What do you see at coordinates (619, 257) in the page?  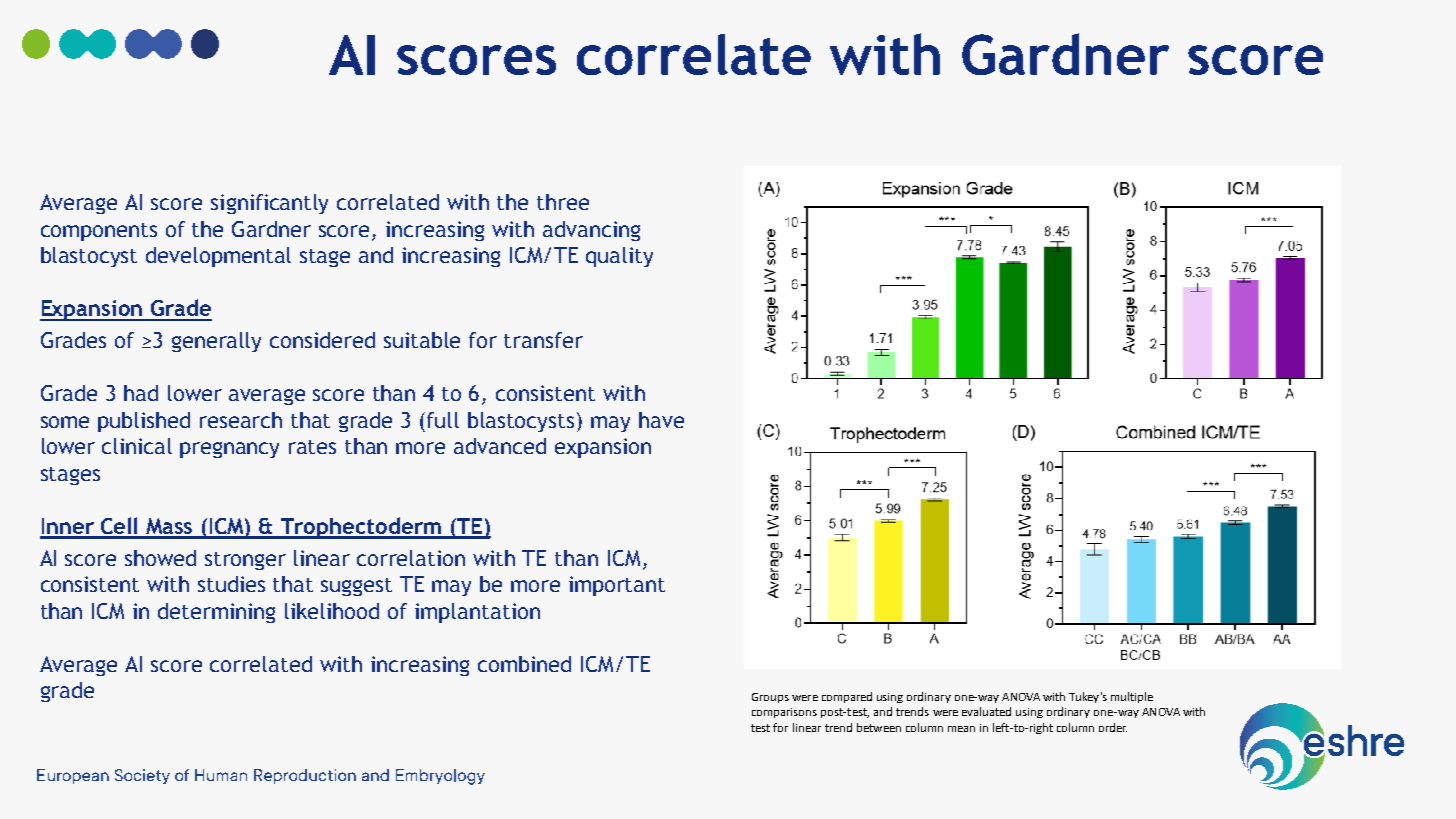 I see `quality` at bounding box center [619, 257].
